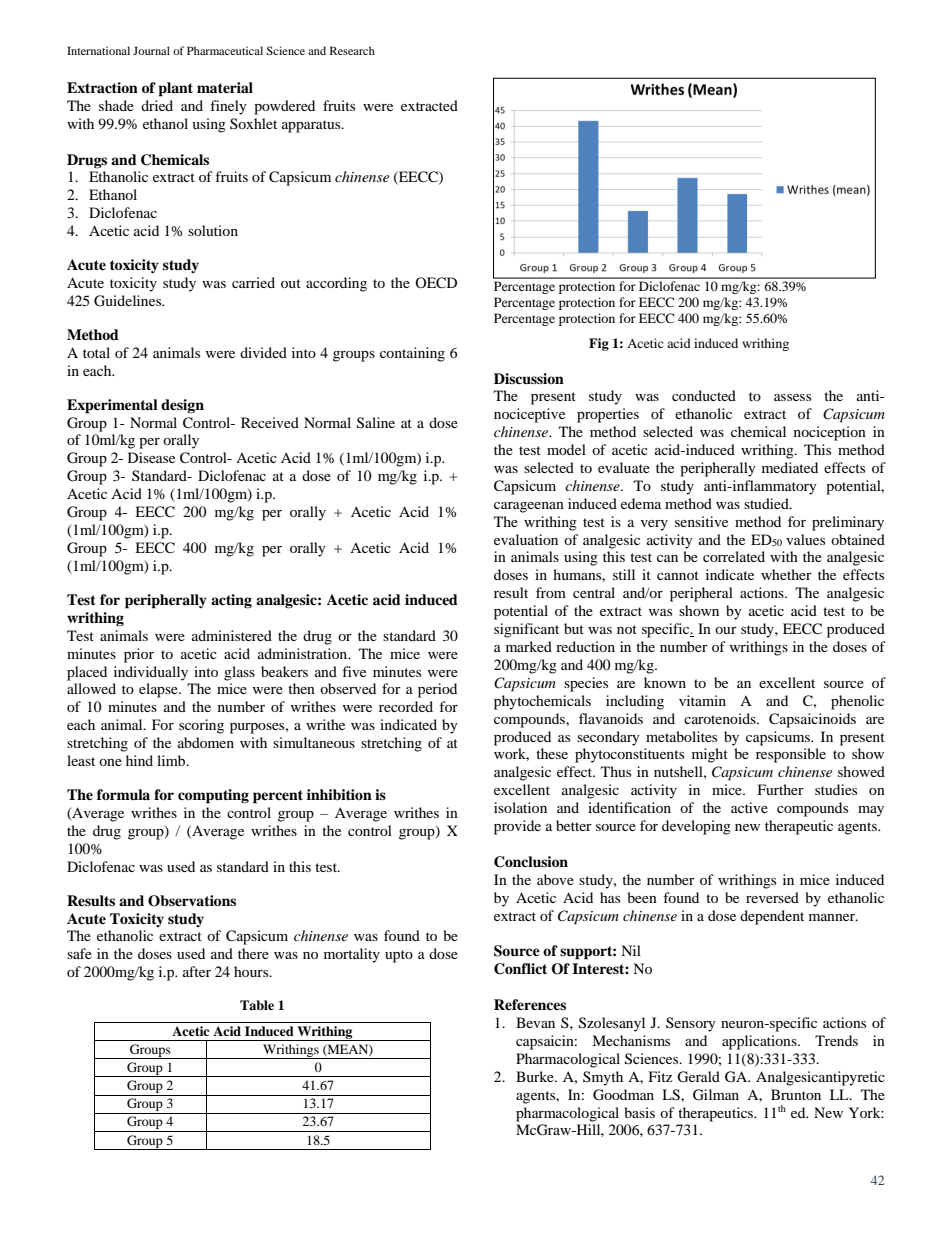 The width and height of the image is (952, 1233). Describe the element at coordinates (176, 89) in the image. I see `plant` at that location.
